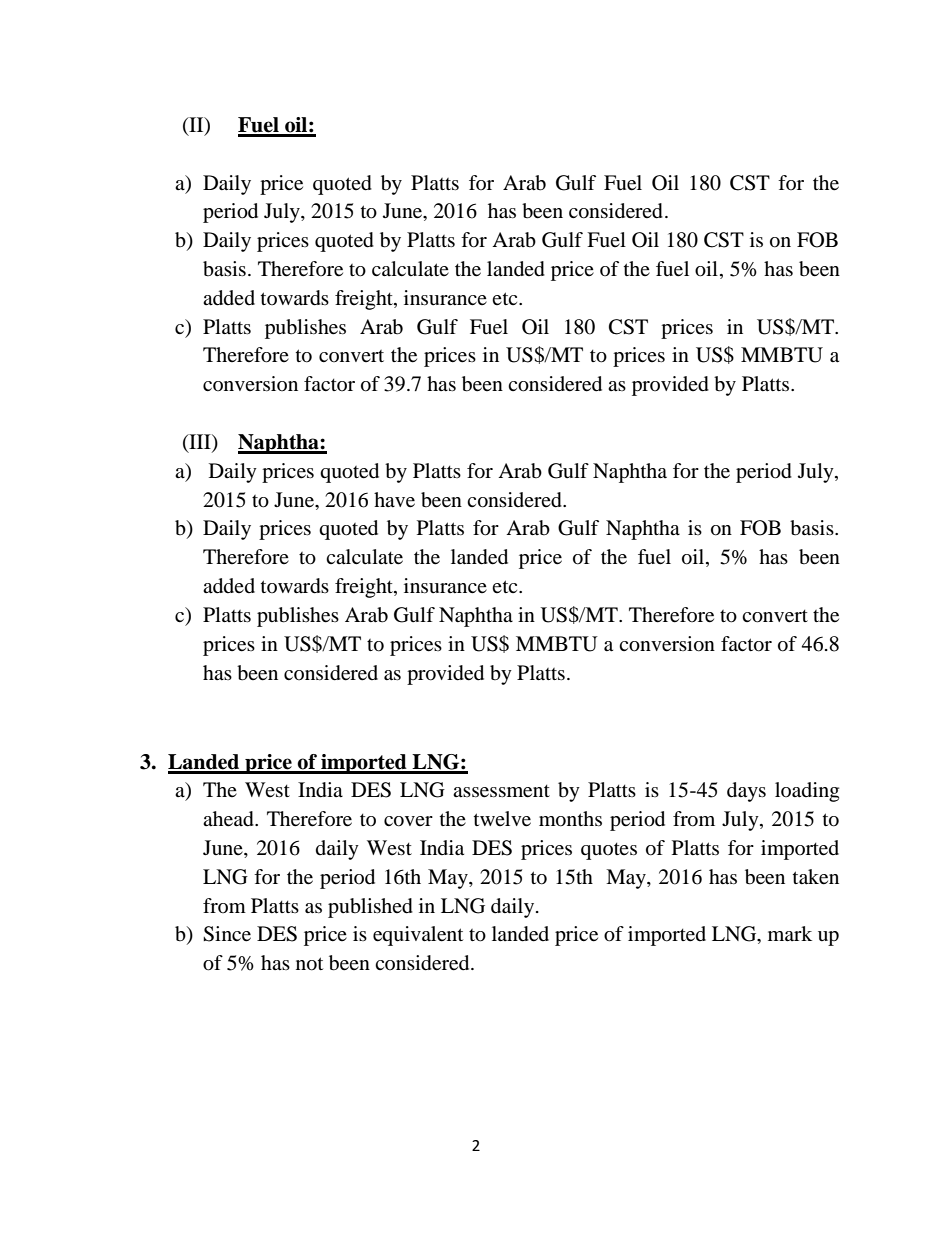  I want to click on have, so click(394, 500).
